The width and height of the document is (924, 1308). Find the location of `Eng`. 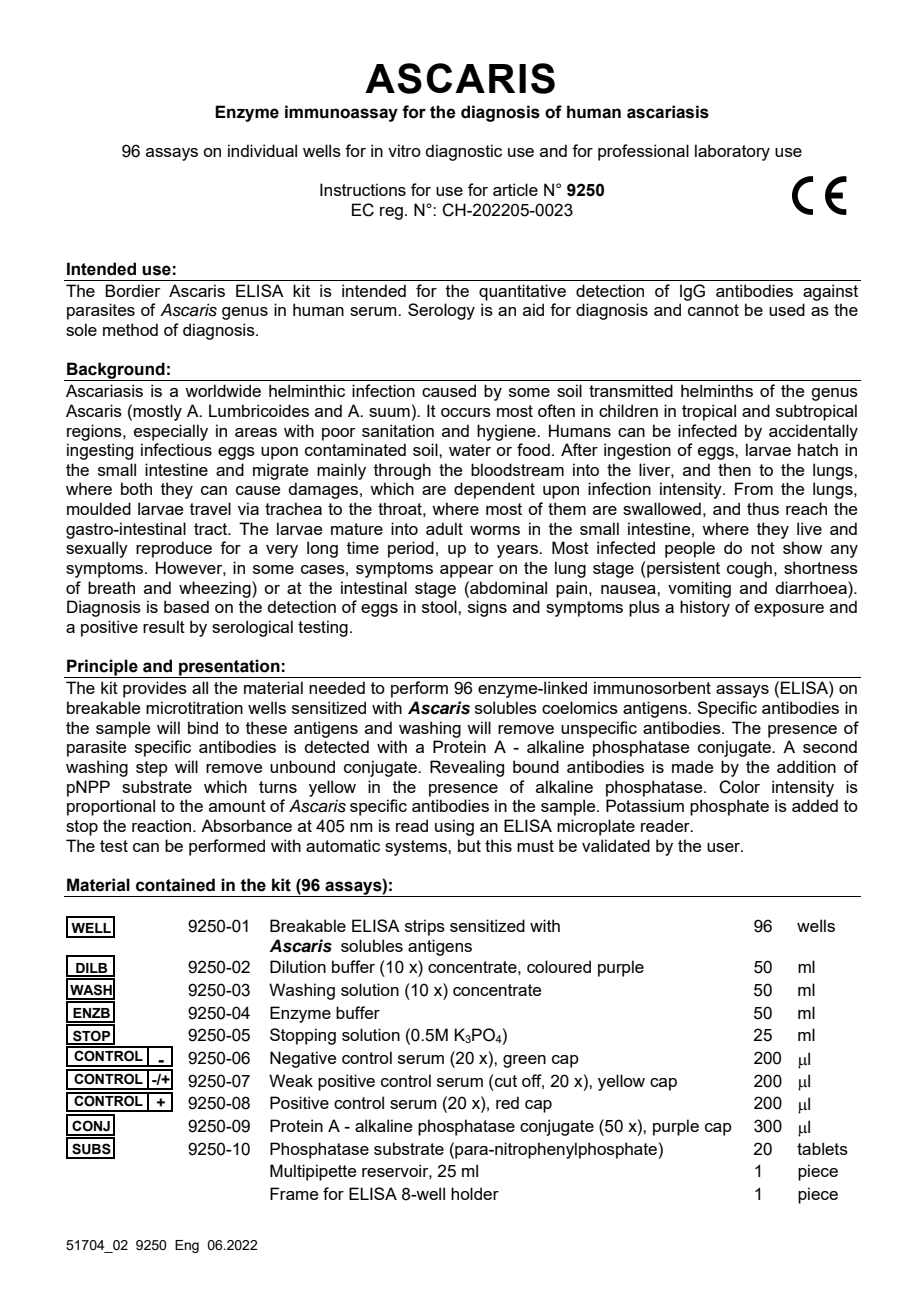

Eng is located at coordinates (187, 1246).
